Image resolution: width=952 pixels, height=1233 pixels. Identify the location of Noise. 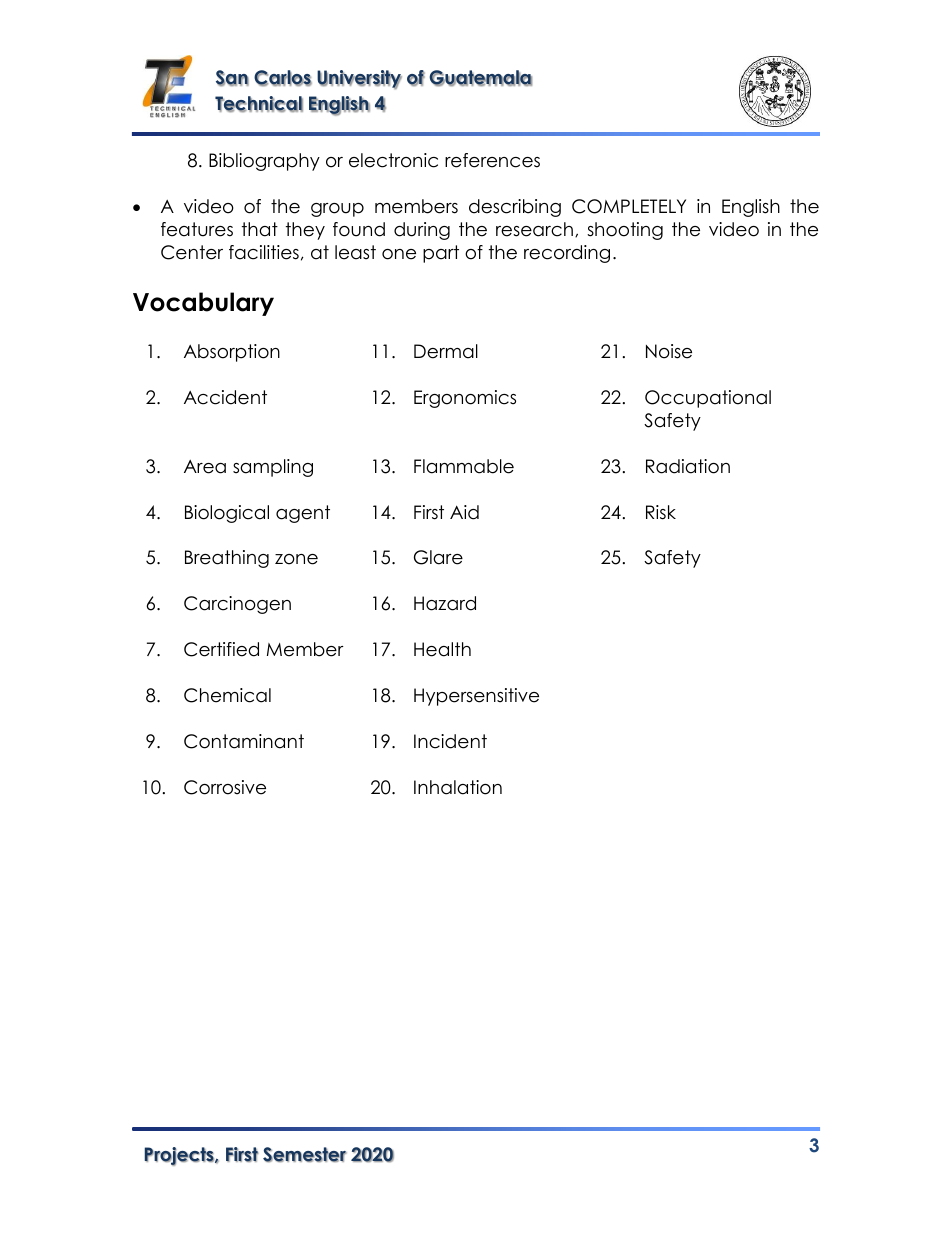
(669, 351).
